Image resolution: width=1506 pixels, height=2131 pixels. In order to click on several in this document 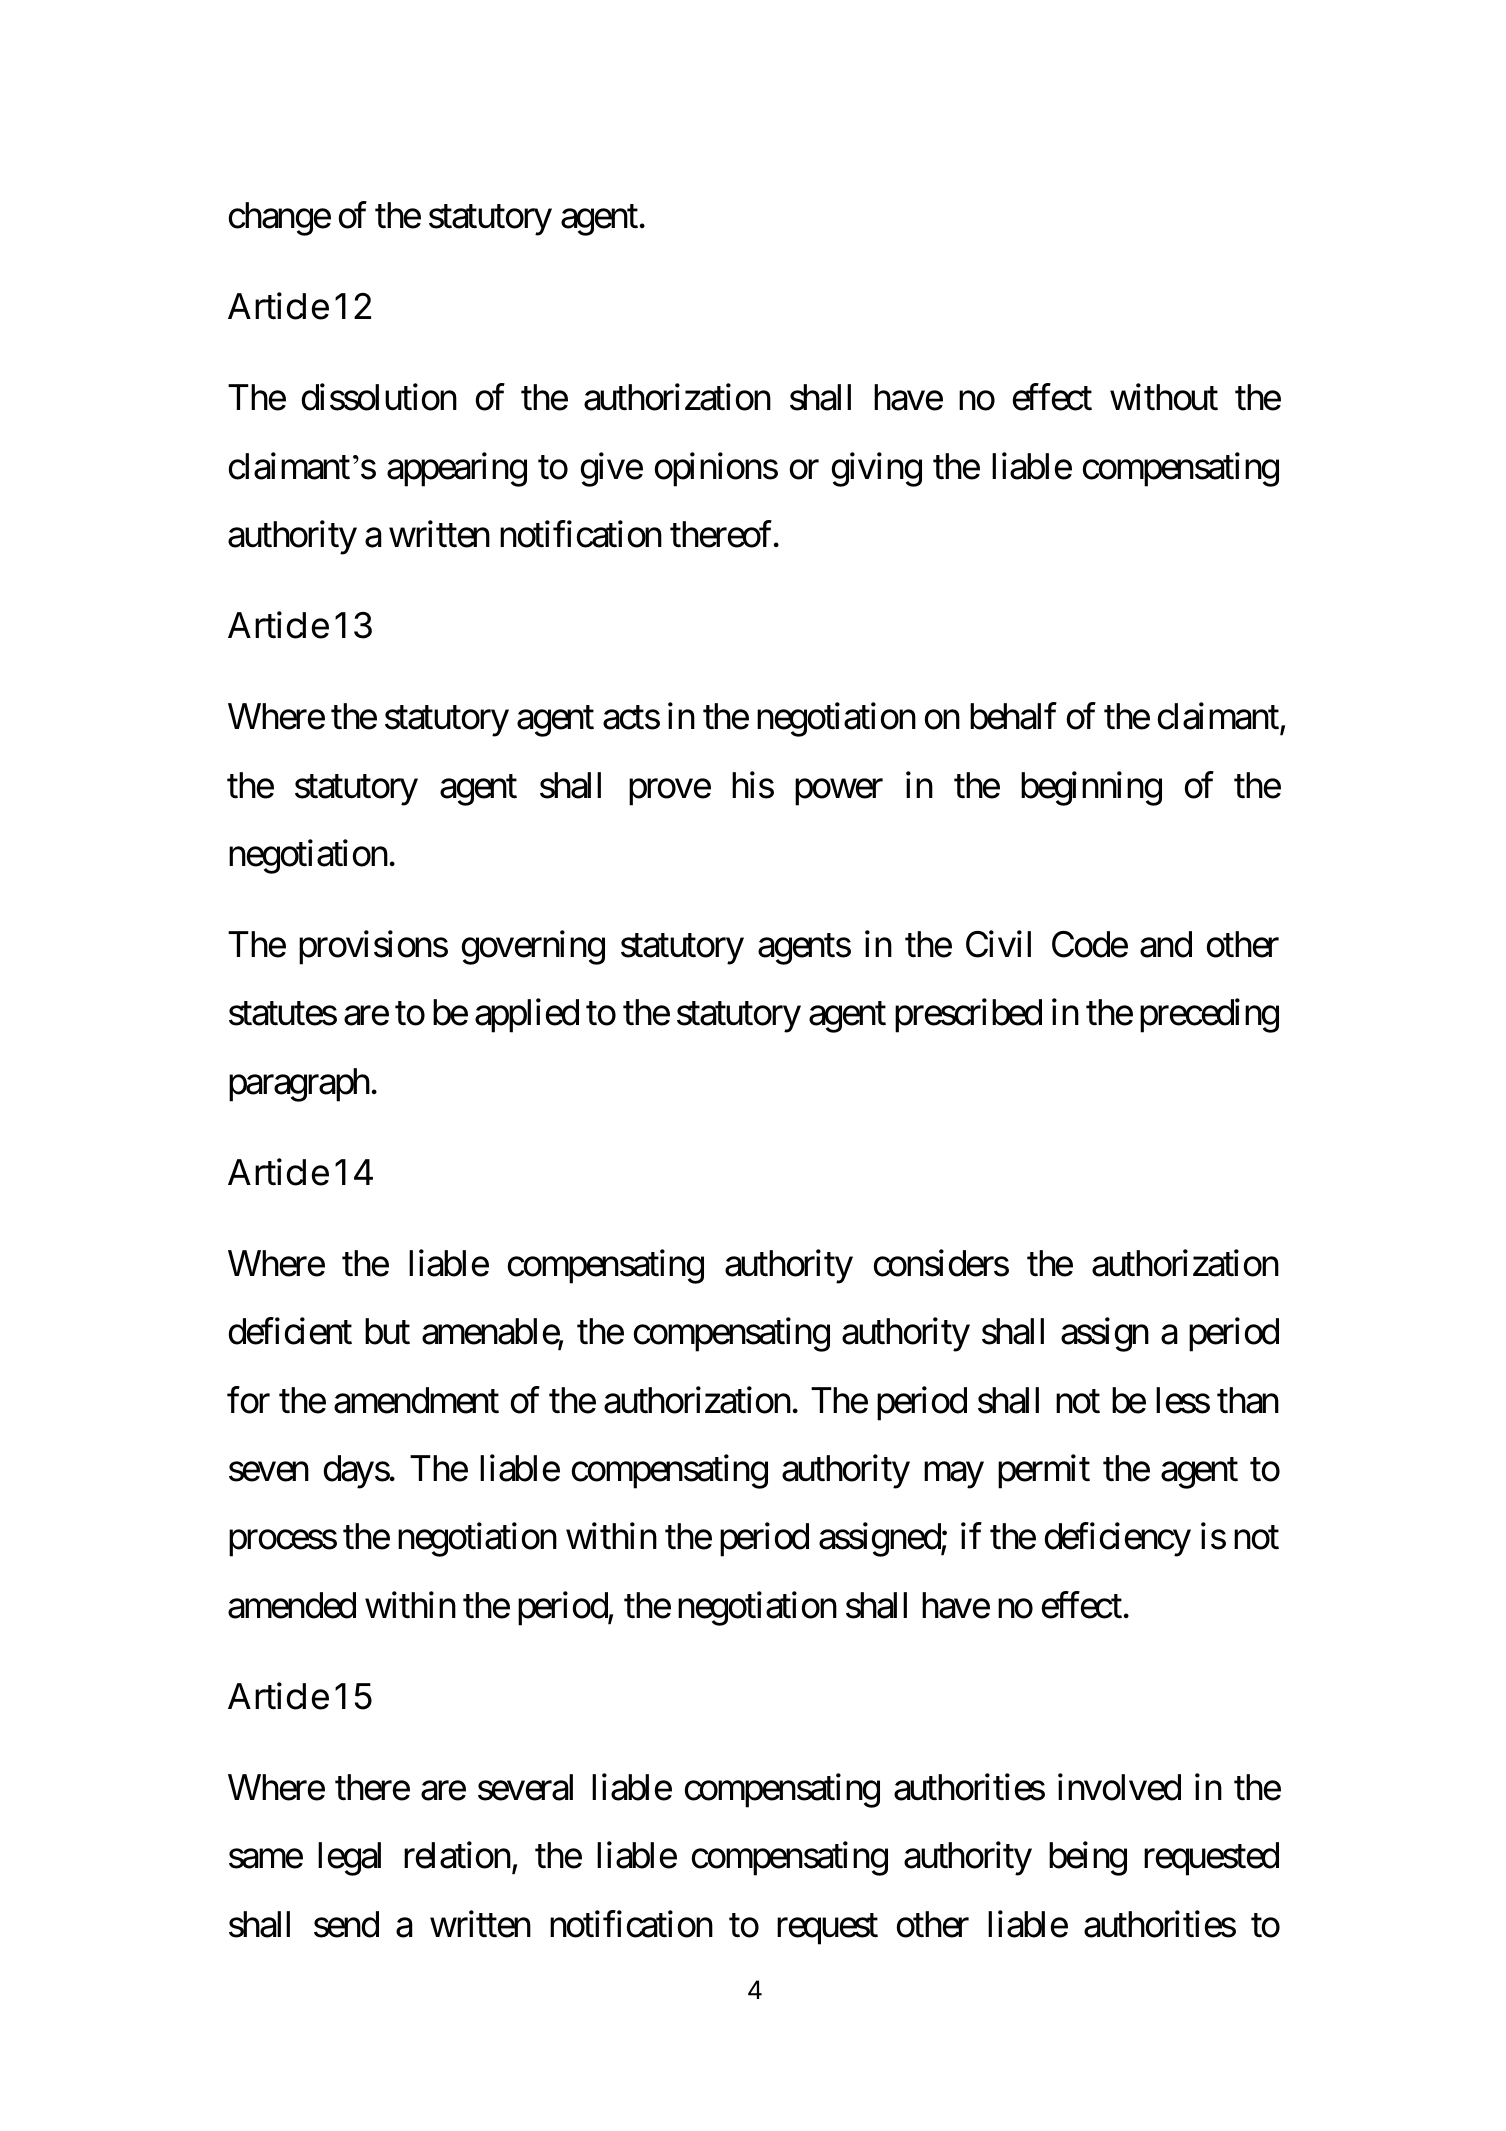, I will do `click(525, 1787)`.
